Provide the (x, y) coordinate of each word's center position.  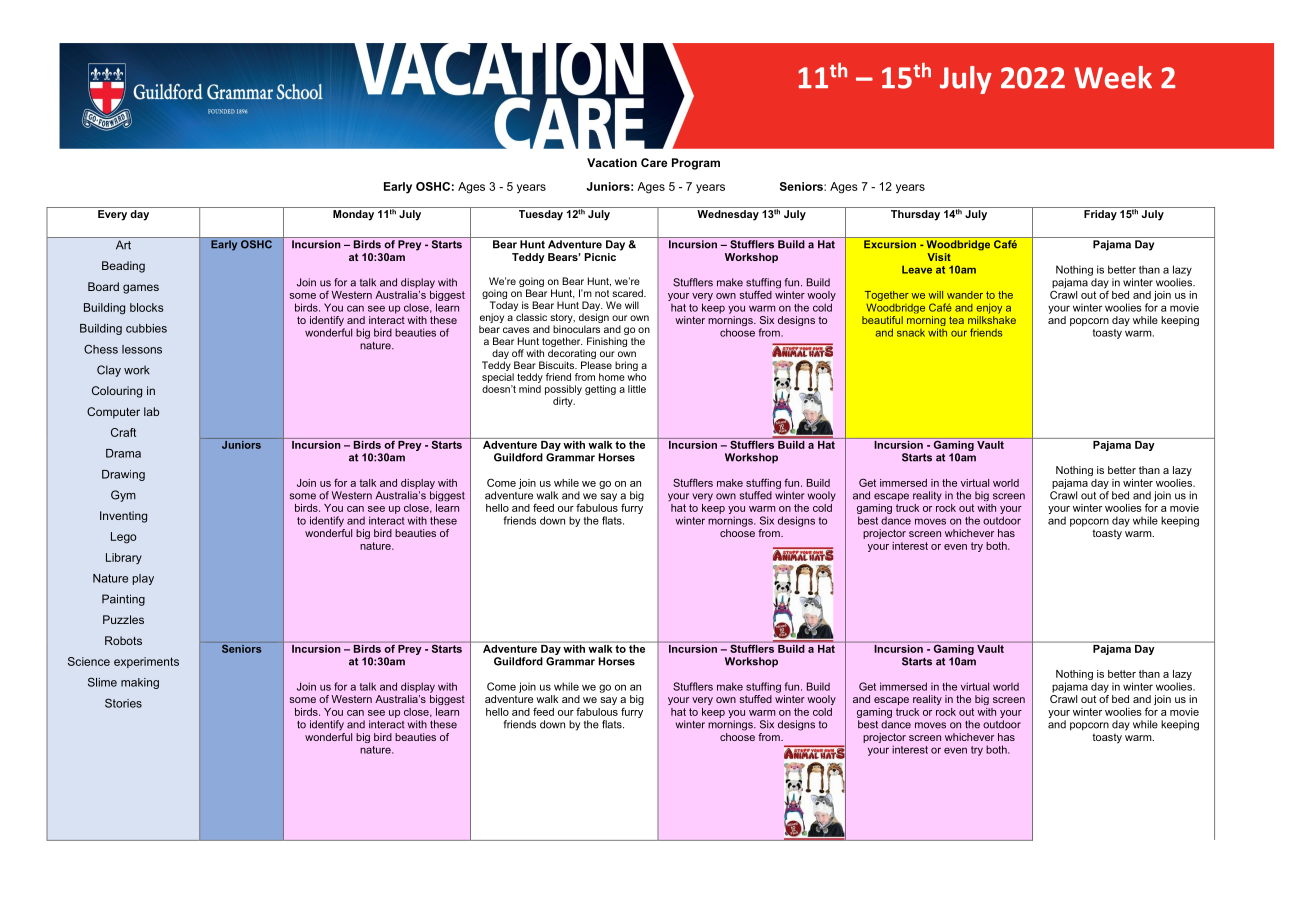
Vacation (612, 162)
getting (600, 390)
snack (911, 333)
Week (1113, 77)
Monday (353, 215)
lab (151, 411)
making (140, 683)
